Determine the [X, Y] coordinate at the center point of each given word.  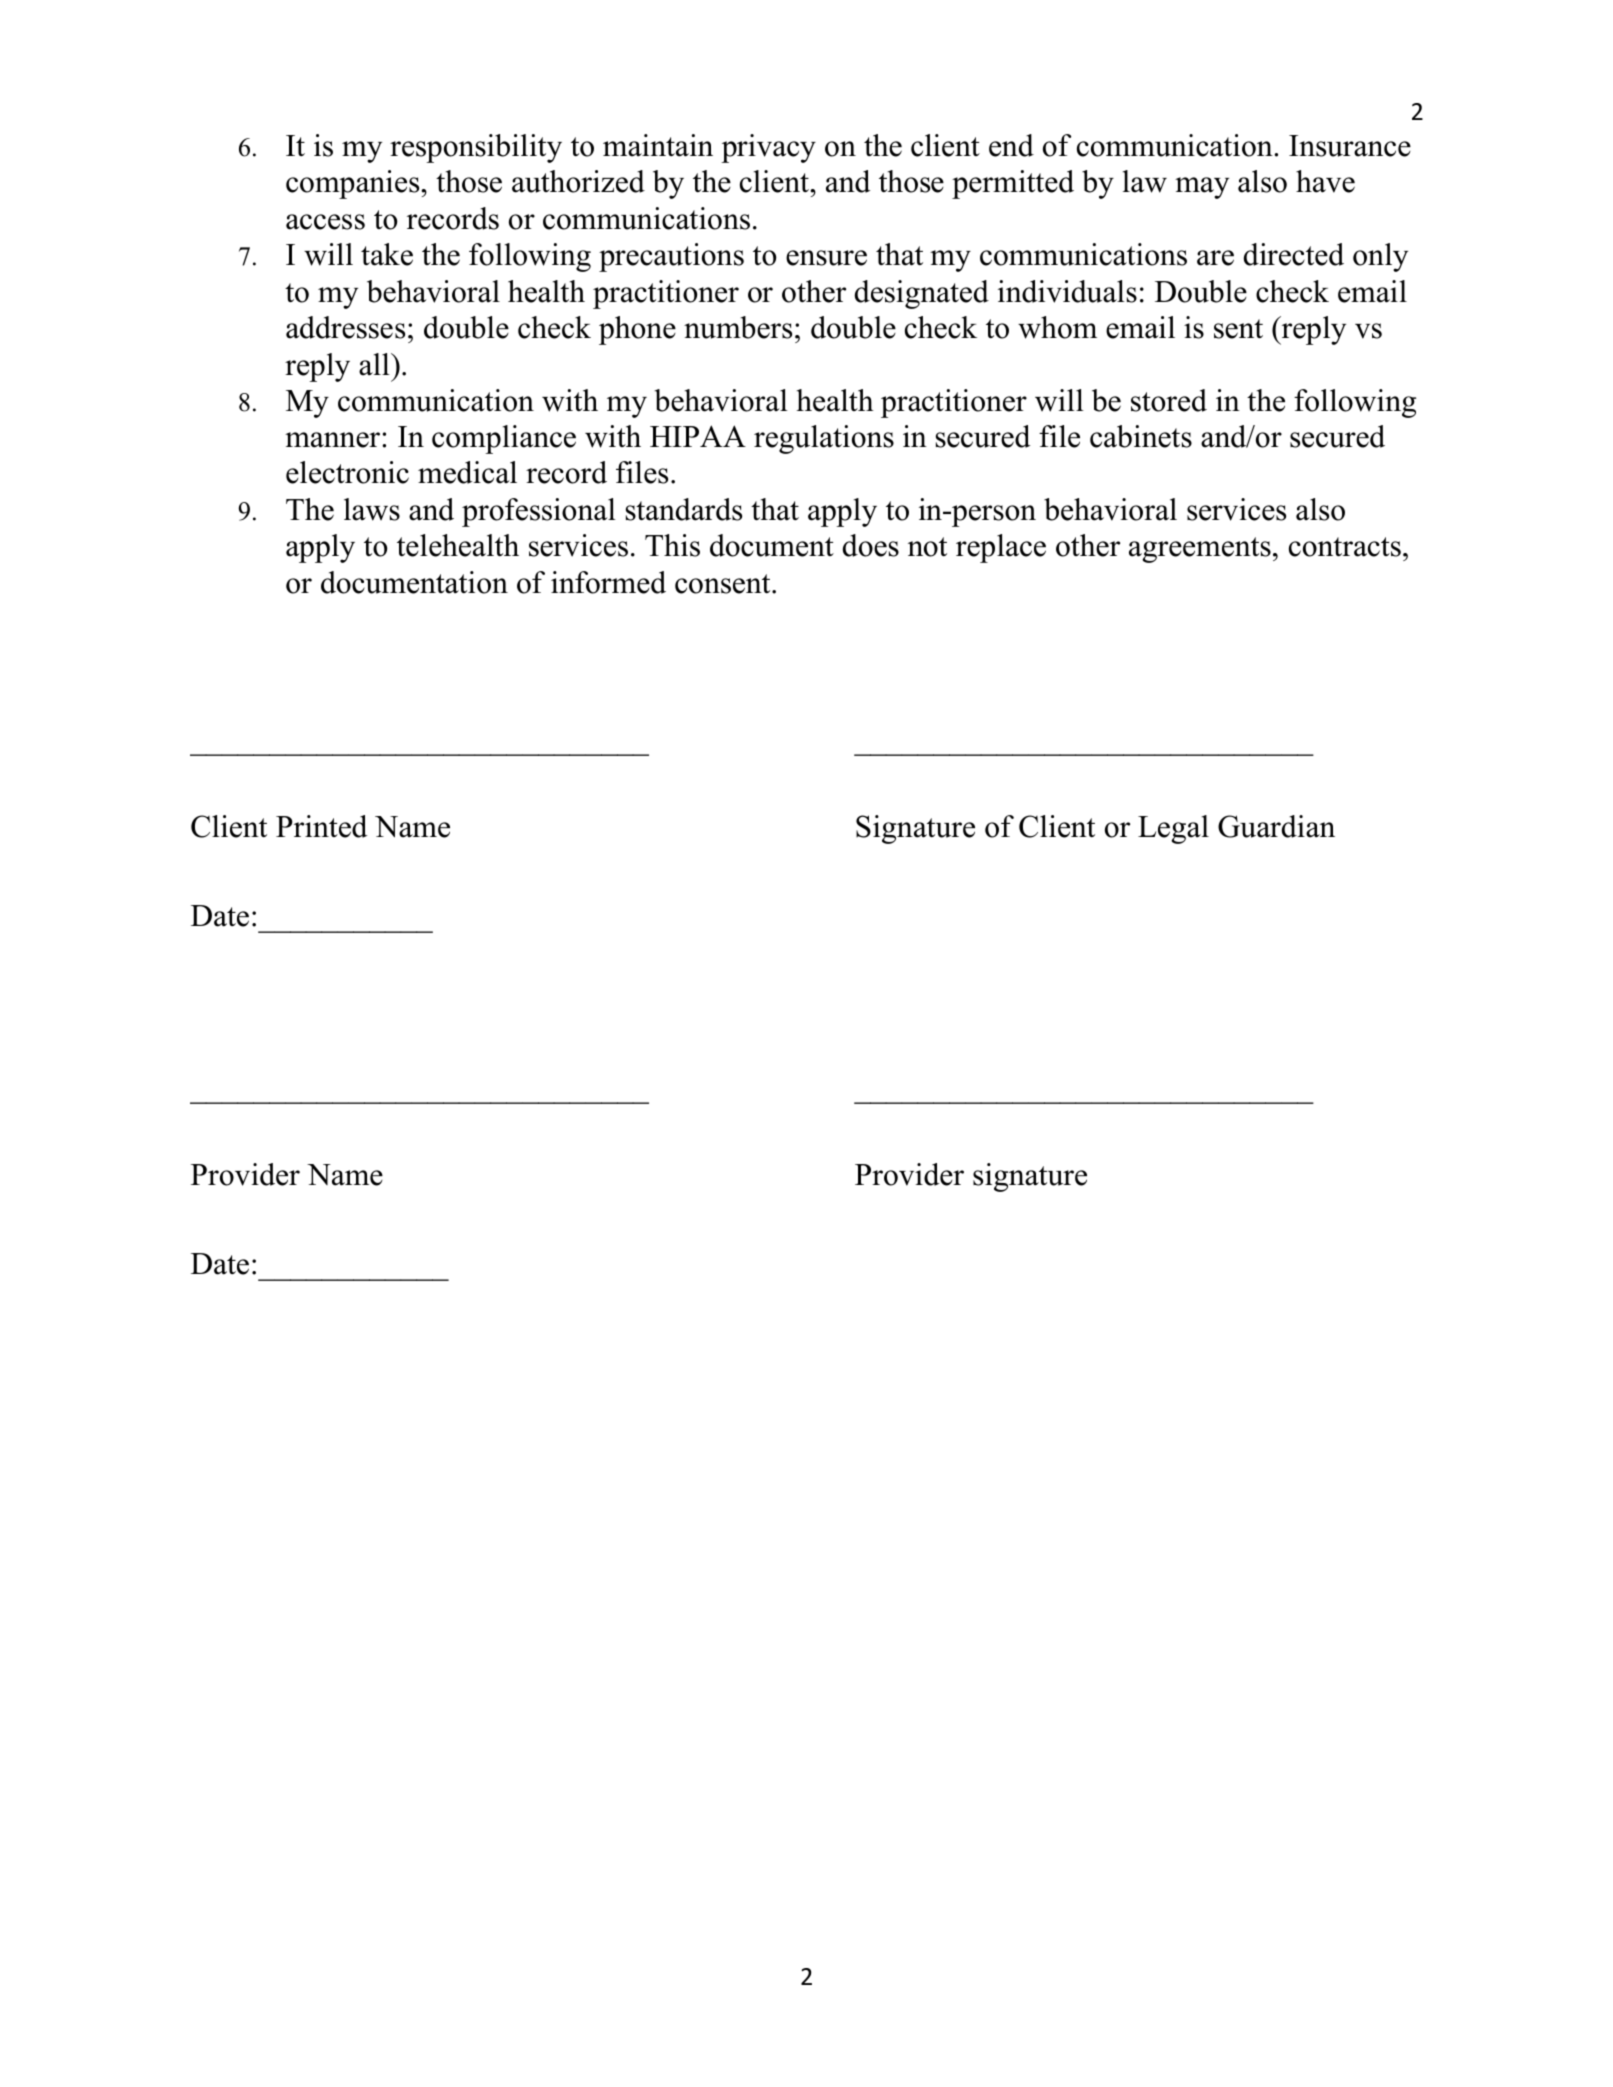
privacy [768, 148]
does [871, 545]
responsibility [476, 148]
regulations [824, 439]
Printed [321, 826]
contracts [1345, 547]
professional [539, 512]
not [927, 547]
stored [1169, 400]
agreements [1200, 550]
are [1215, 258]
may [1202, 188]
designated [922, 294]
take [387, 254]
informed [608, 582]
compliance [504, 439]
